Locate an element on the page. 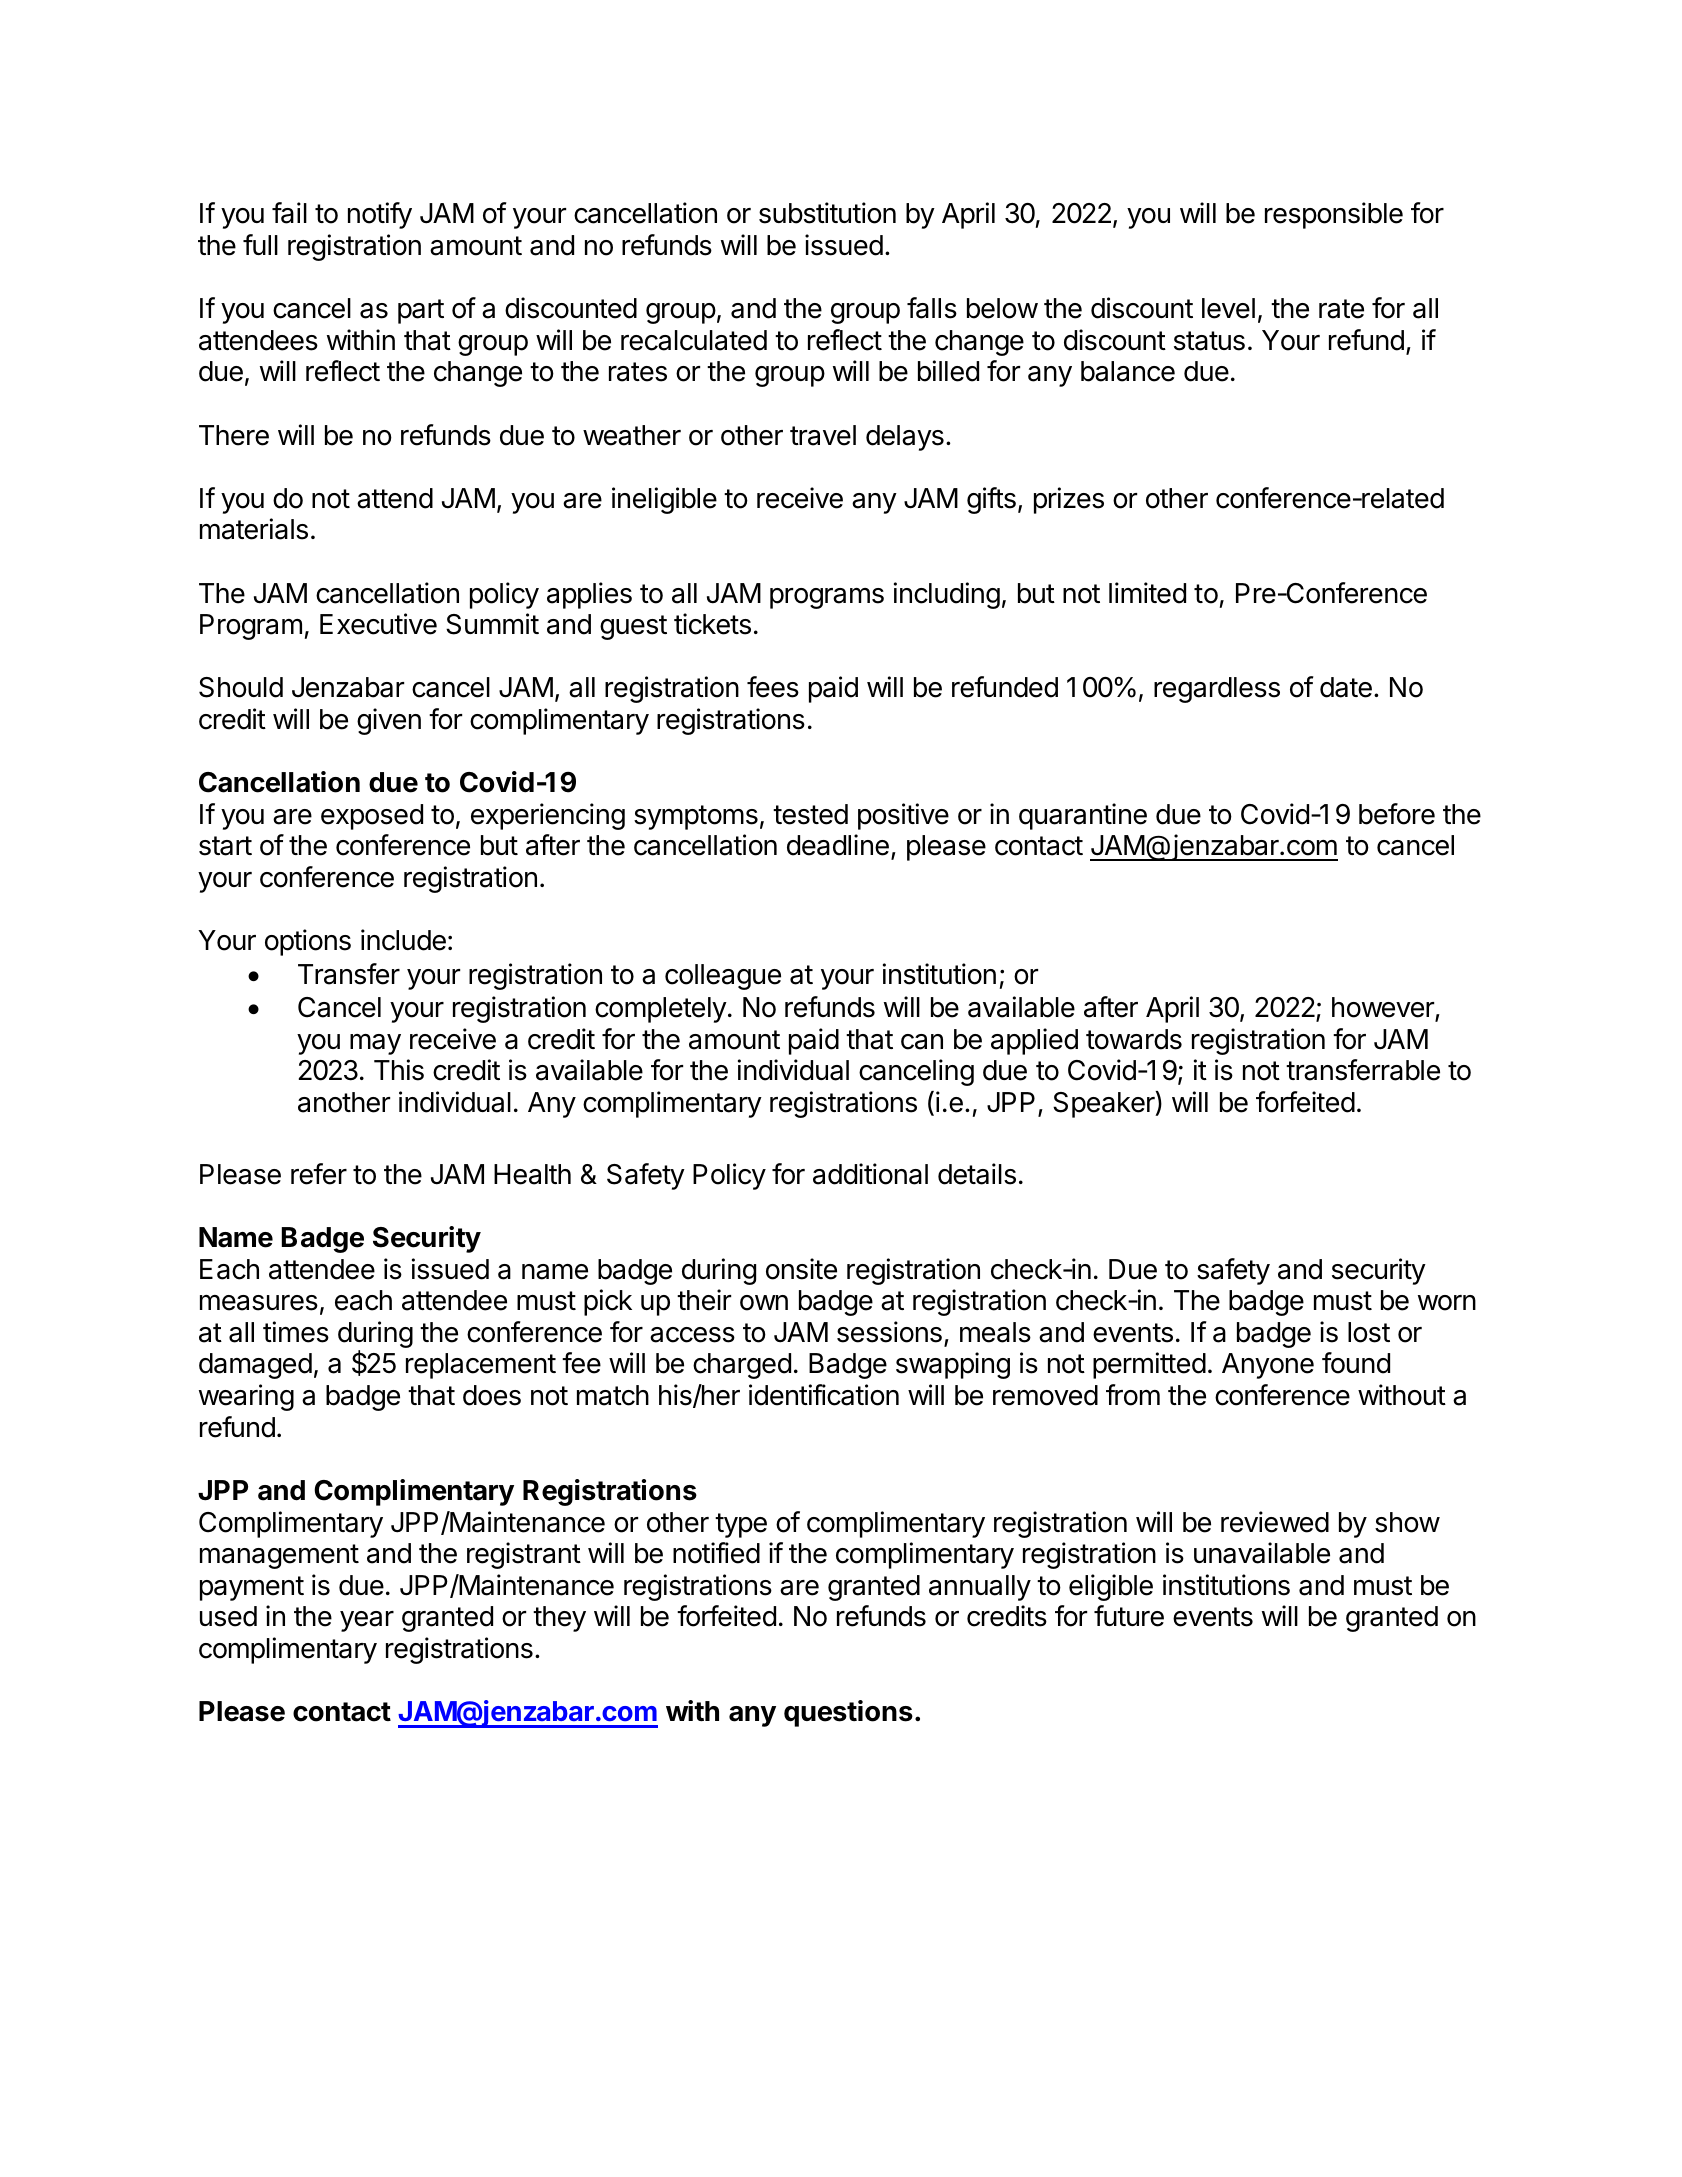 This page has height=2177, width=1682. future is located at coordinates (1129, 1616).
